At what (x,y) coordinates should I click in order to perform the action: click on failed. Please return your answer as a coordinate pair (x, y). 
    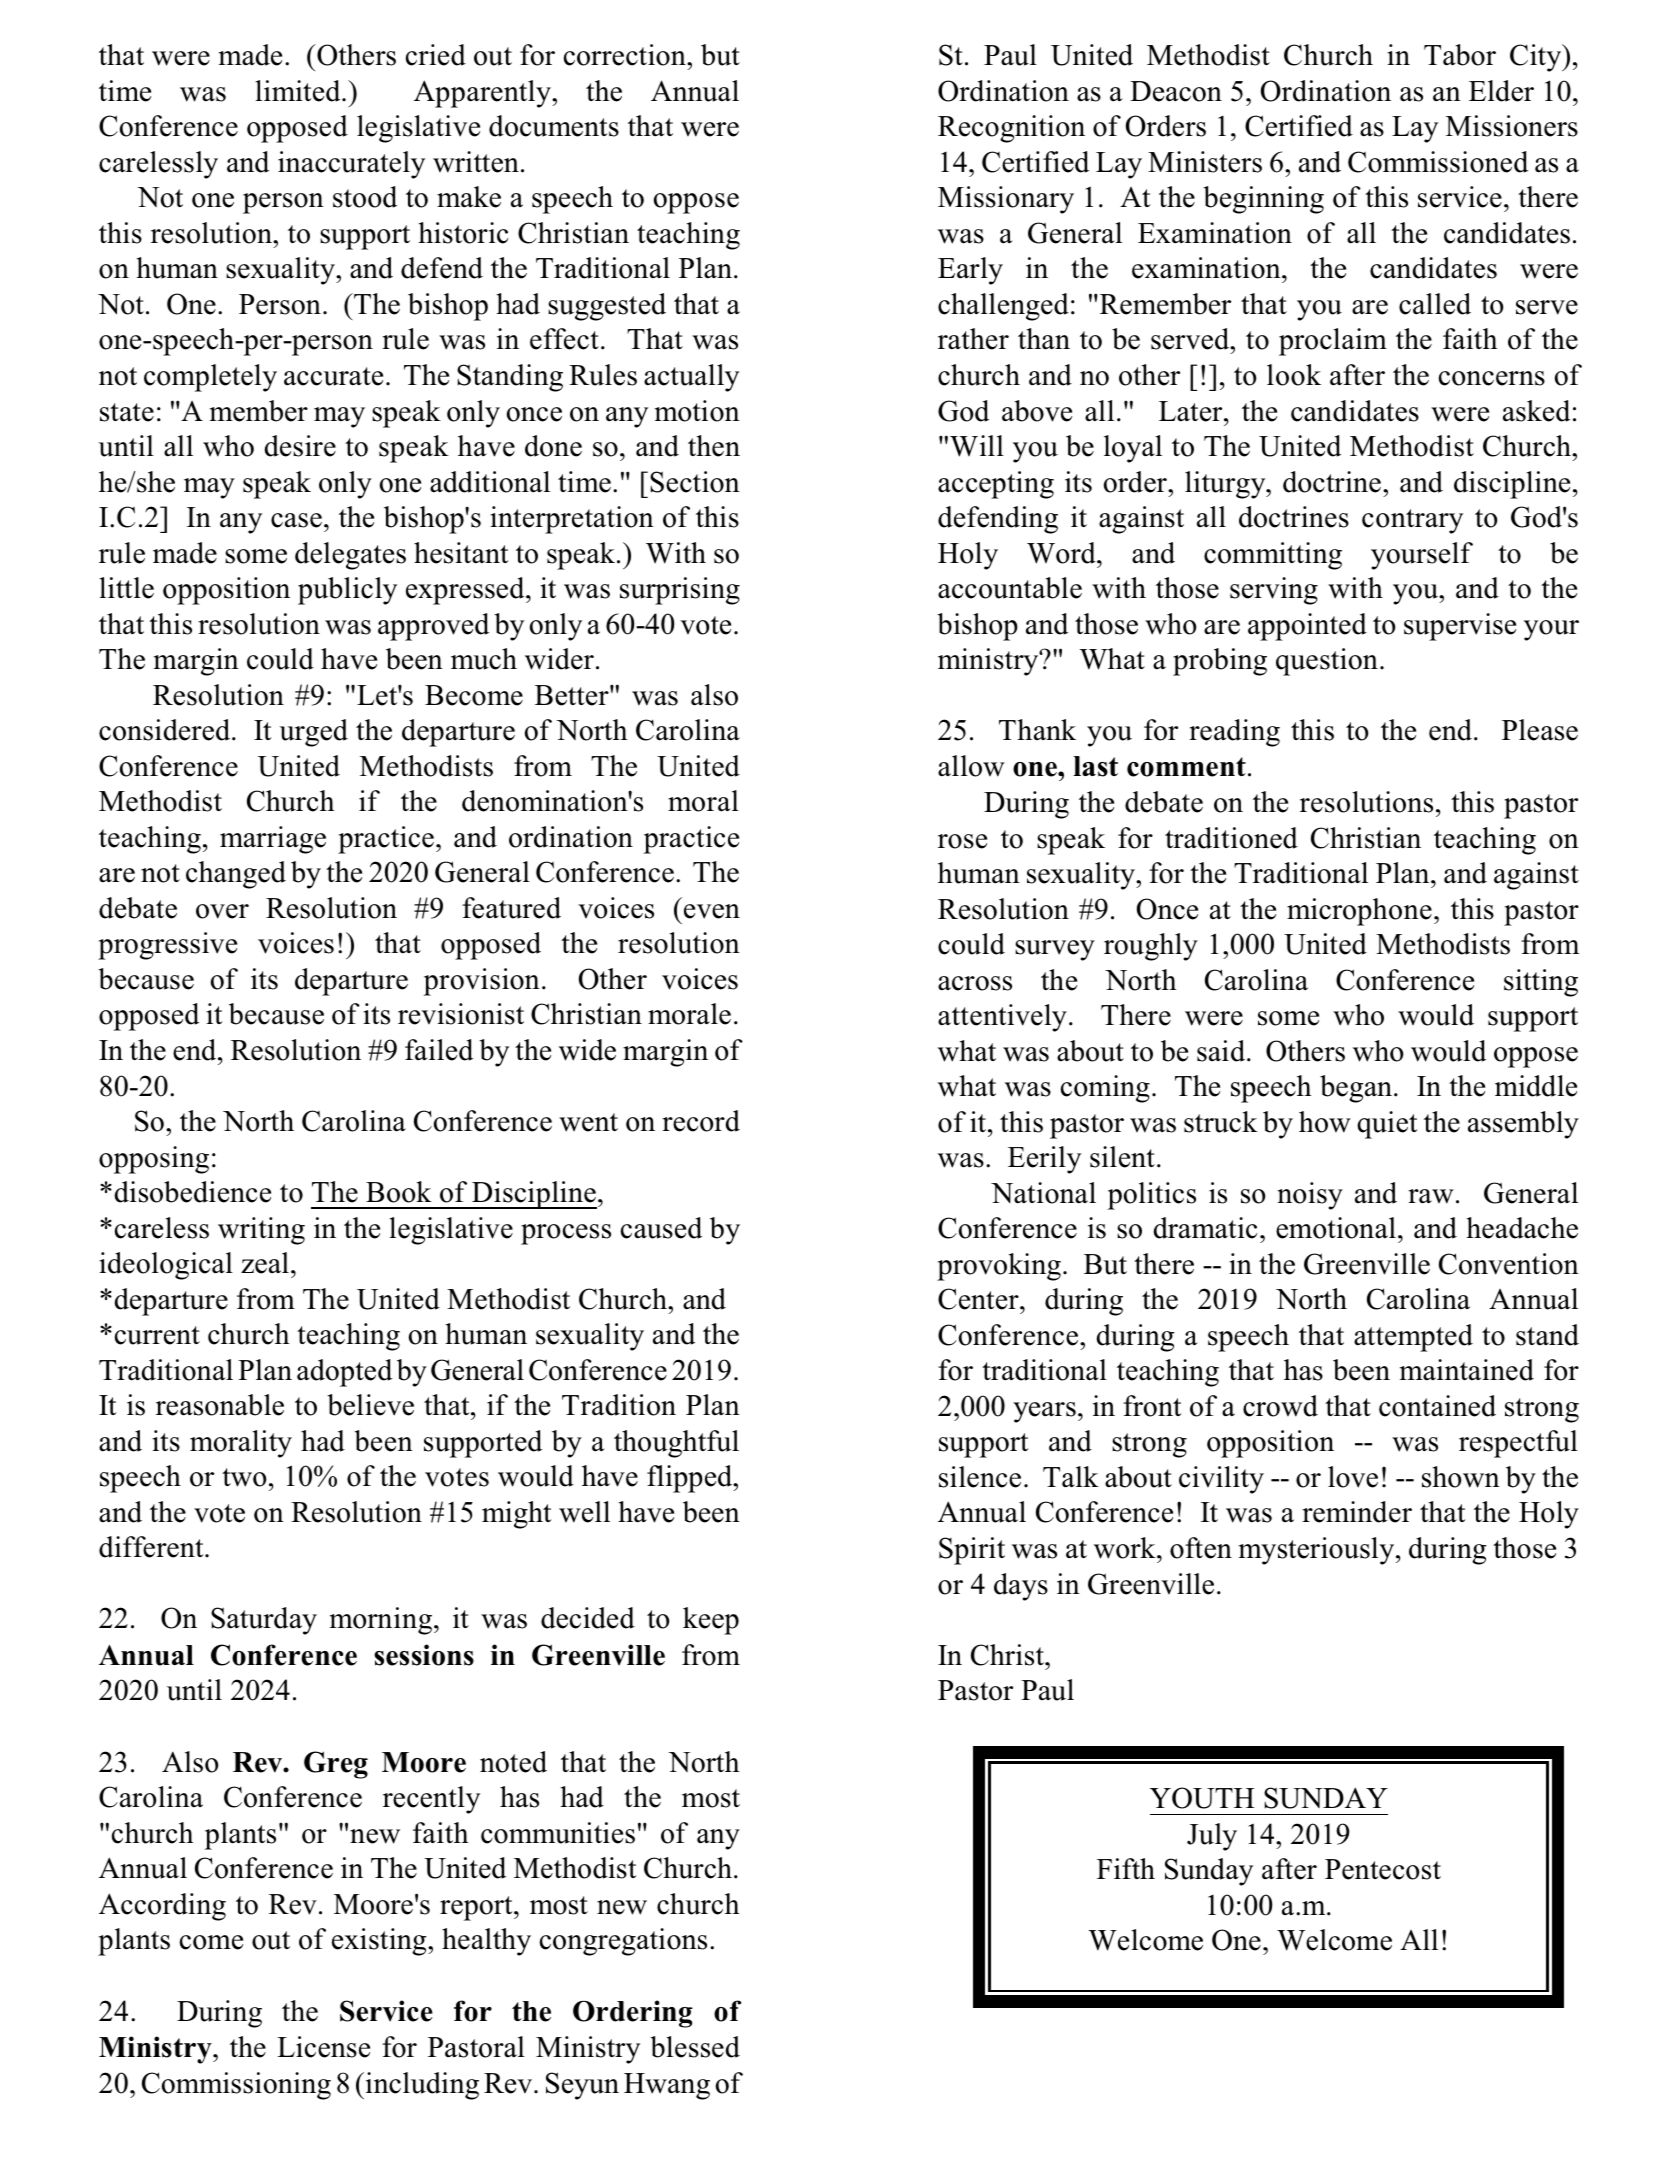
    Looking at the image, I should click on (439, 1050).
